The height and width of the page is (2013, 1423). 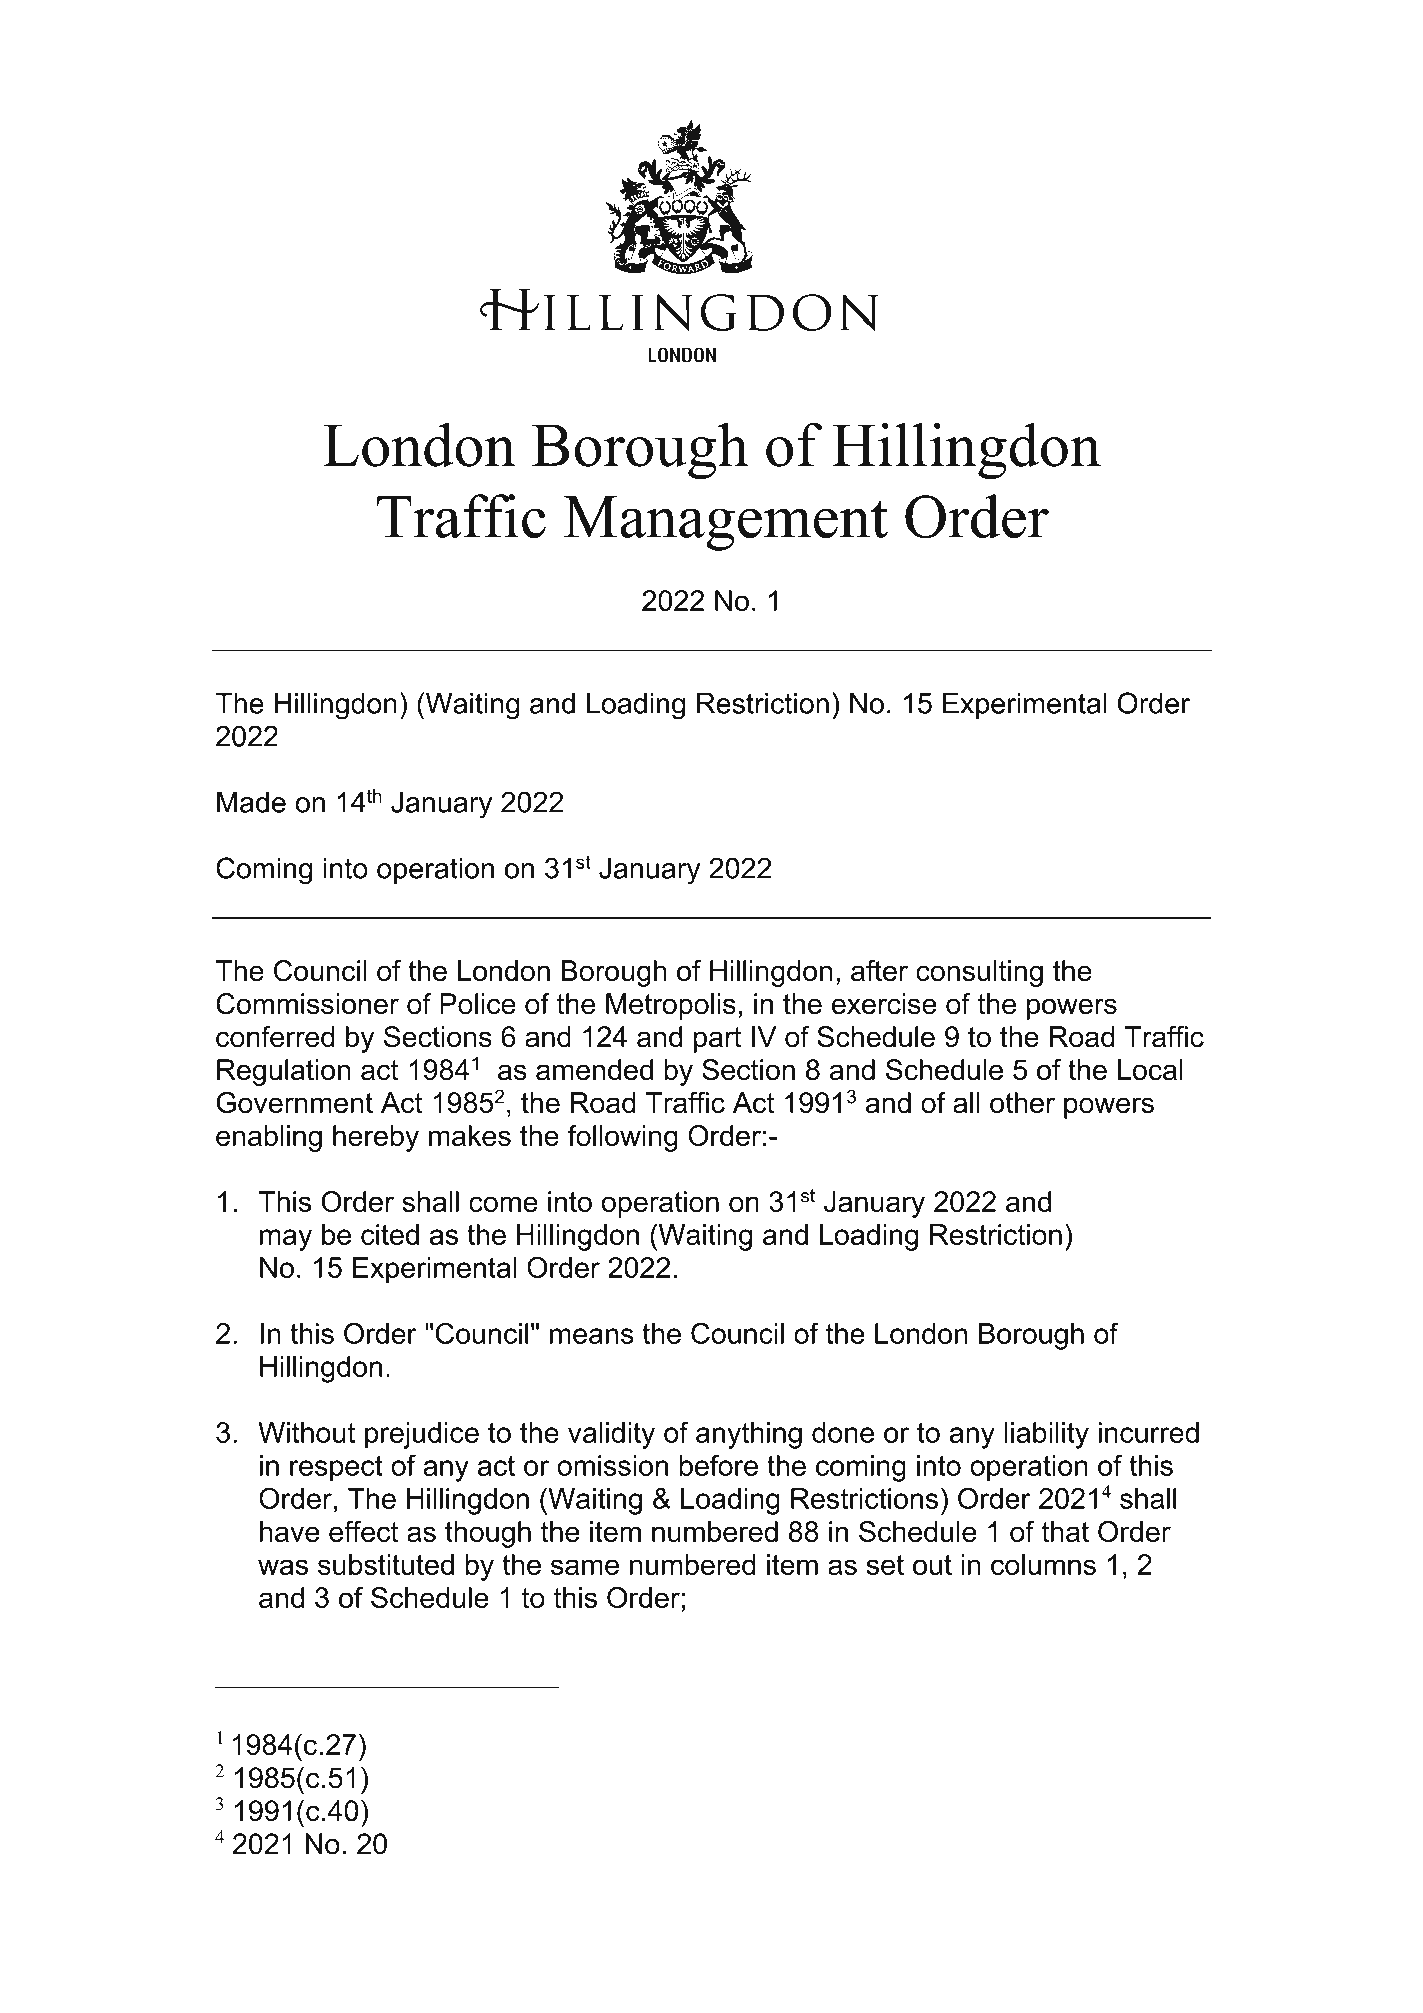 What do you see at coordinates (726, 523) in the page?
I see `Management` at bounding box center [726, 523].
